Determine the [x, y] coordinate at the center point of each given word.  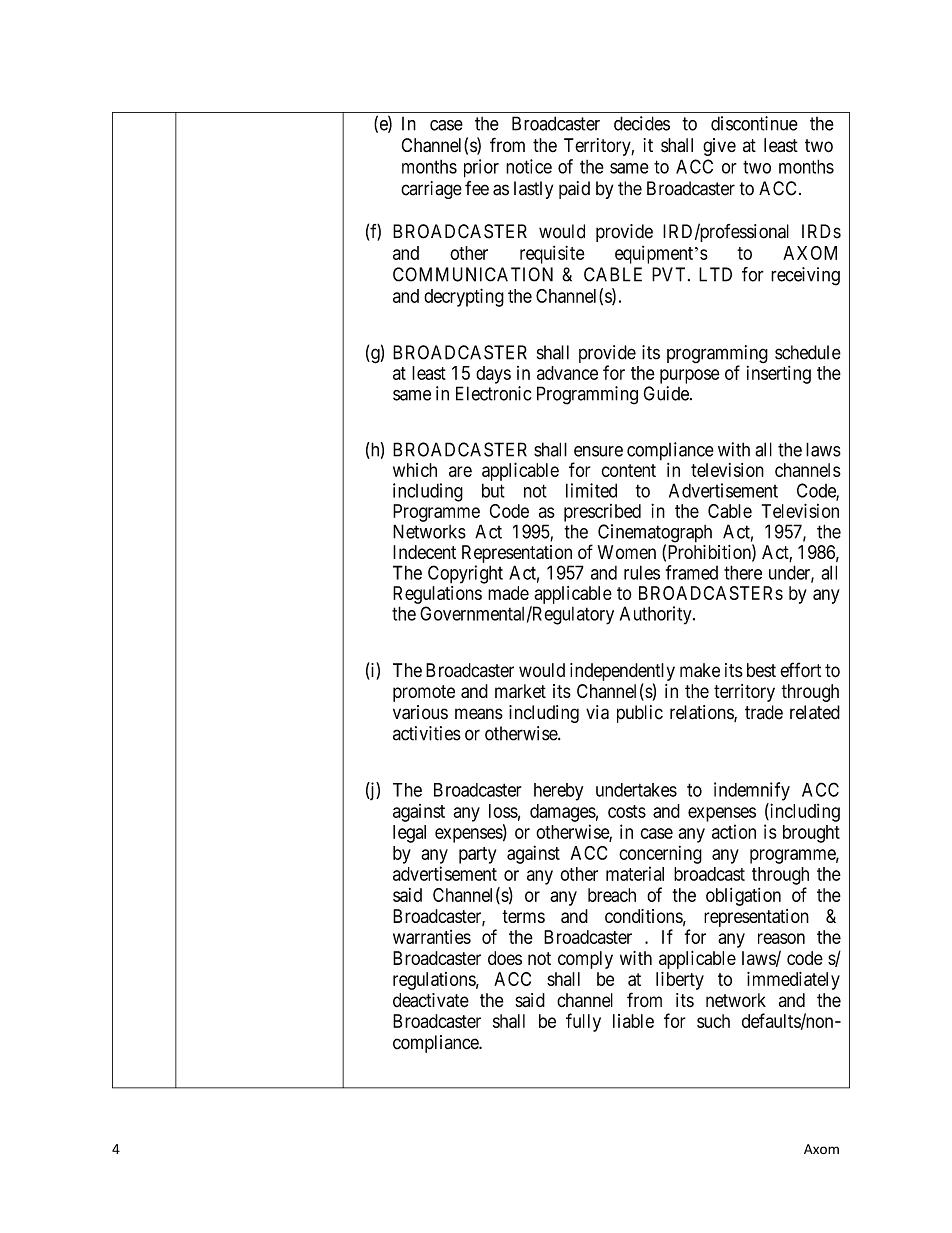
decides [642, 123]
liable [633, 1021]
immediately [793, 981]
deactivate [431, 1000]
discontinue [754, 123]
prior [481, 168]
